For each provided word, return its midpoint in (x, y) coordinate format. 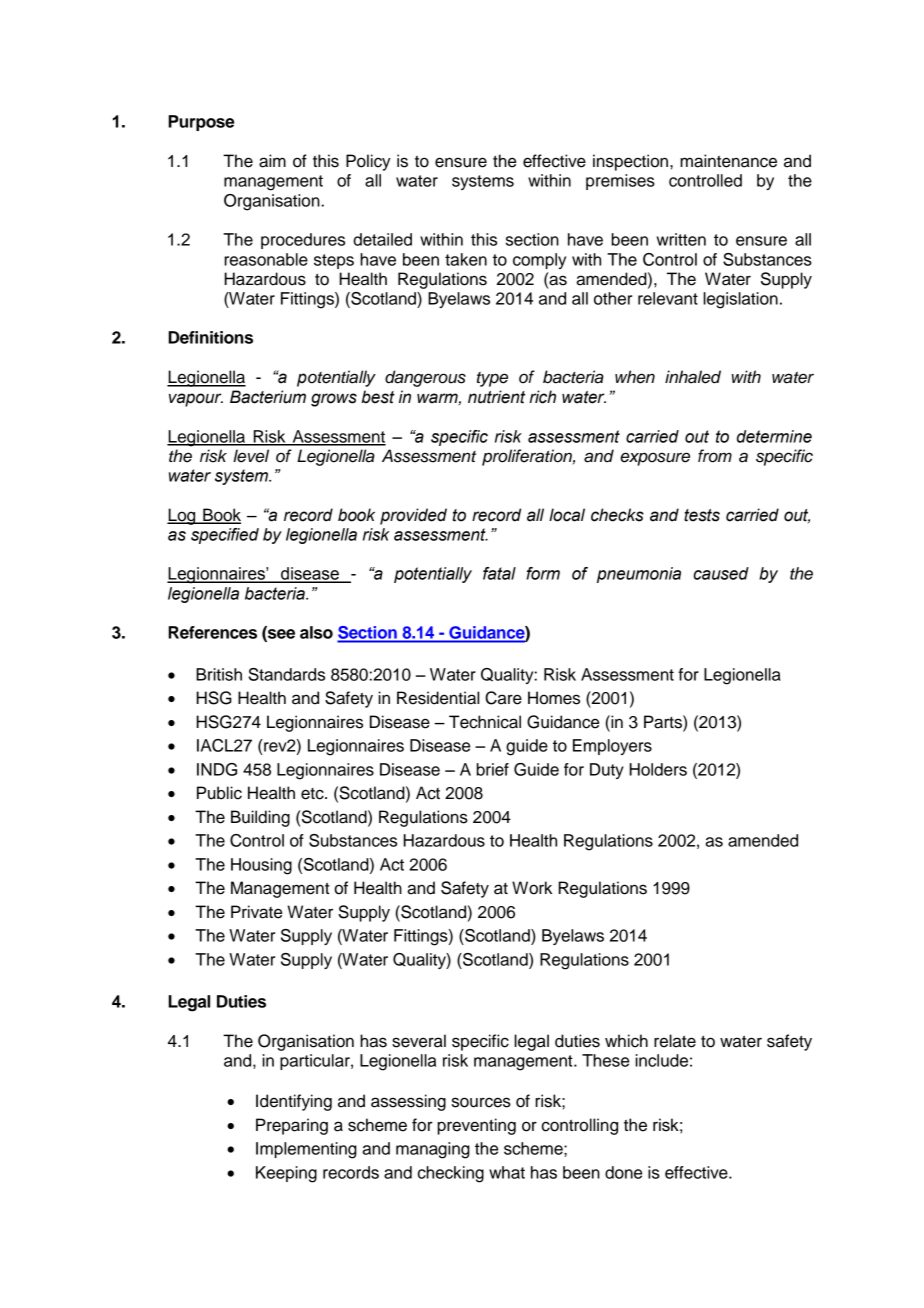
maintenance (728, 161)
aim (272, 161)
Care (503, 698)
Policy (368, 162)
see (280, 634)
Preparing (292, 1126)
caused (721, 573)
